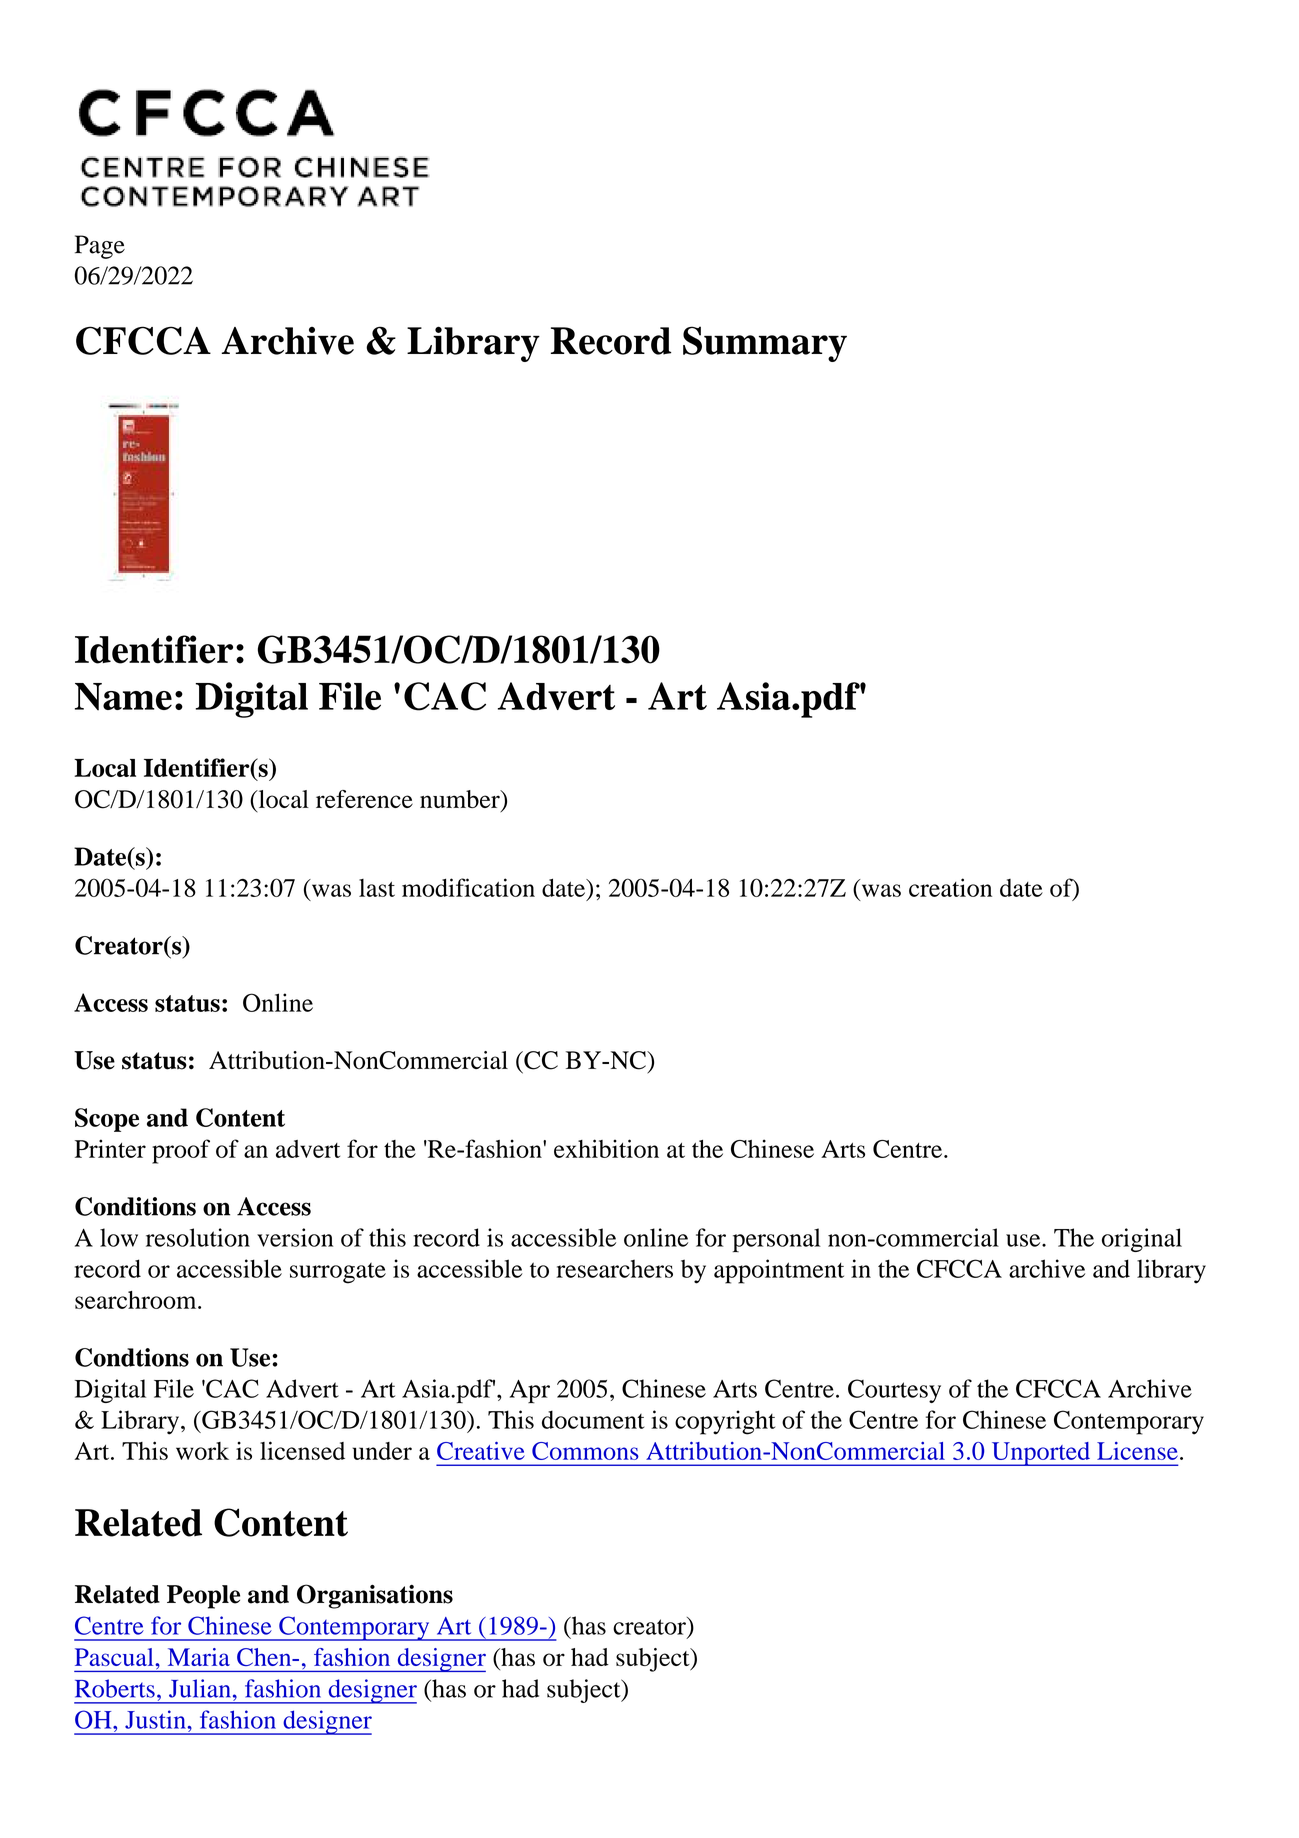 This screenshot has width=1299, height=1838. Describe the element at coordinates (100, 247) in the screenshot. I see `Page` at that location.
